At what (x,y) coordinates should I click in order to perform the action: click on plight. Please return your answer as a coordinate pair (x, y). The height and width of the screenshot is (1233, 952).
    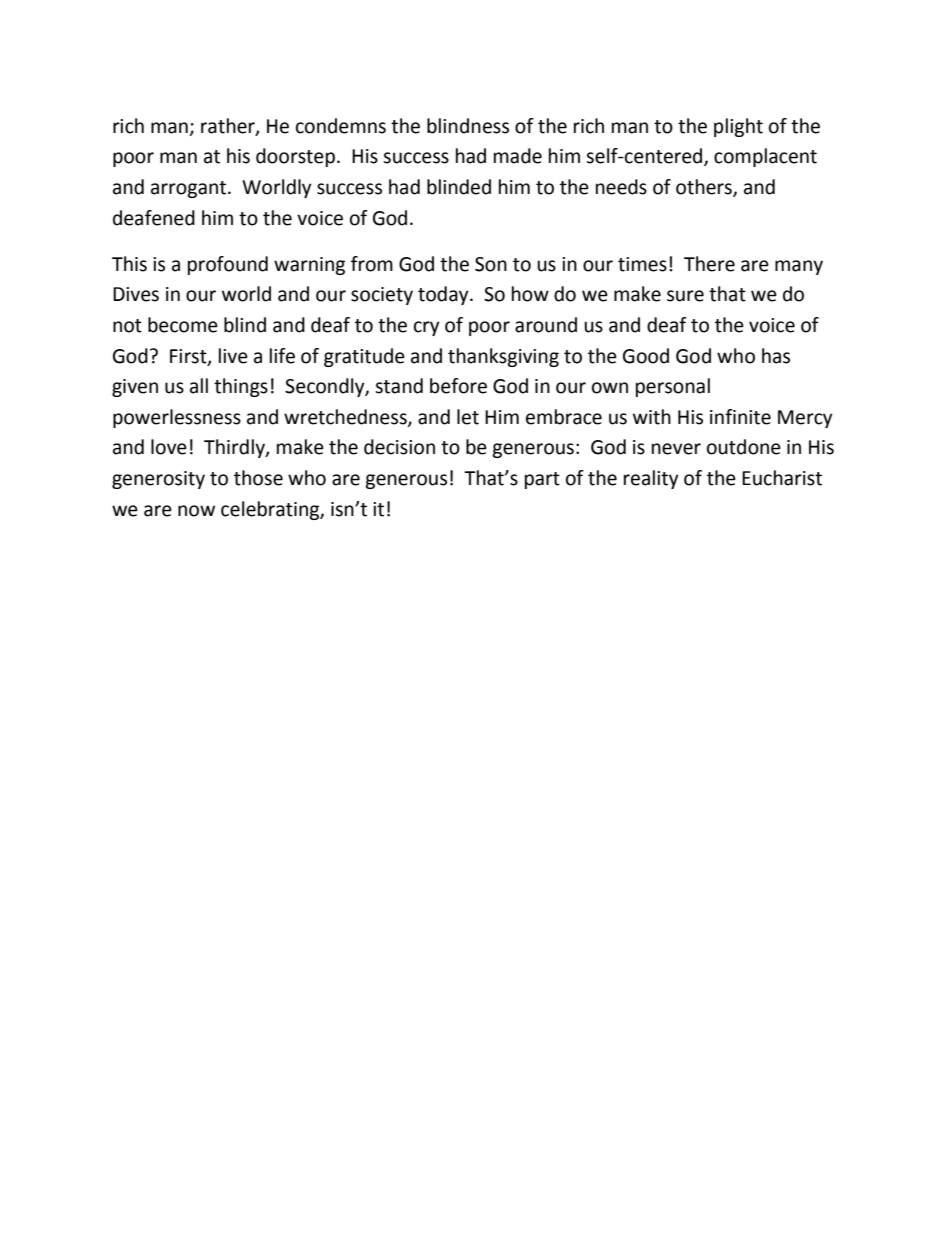
    Looking at the image, I should click on (738, 127).
